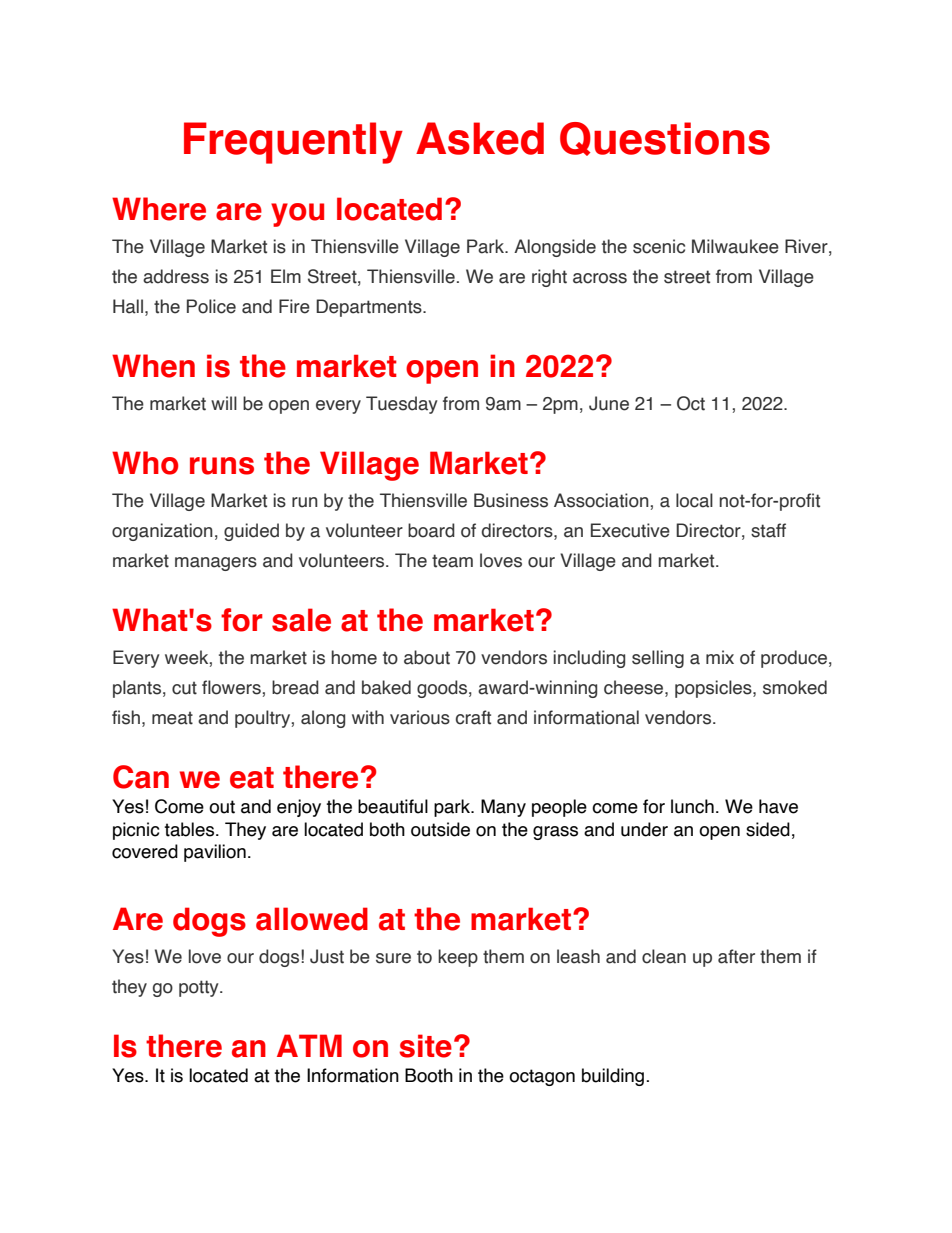 The image size is (952, 1233). I want to click on Where, so click(159, 209).
